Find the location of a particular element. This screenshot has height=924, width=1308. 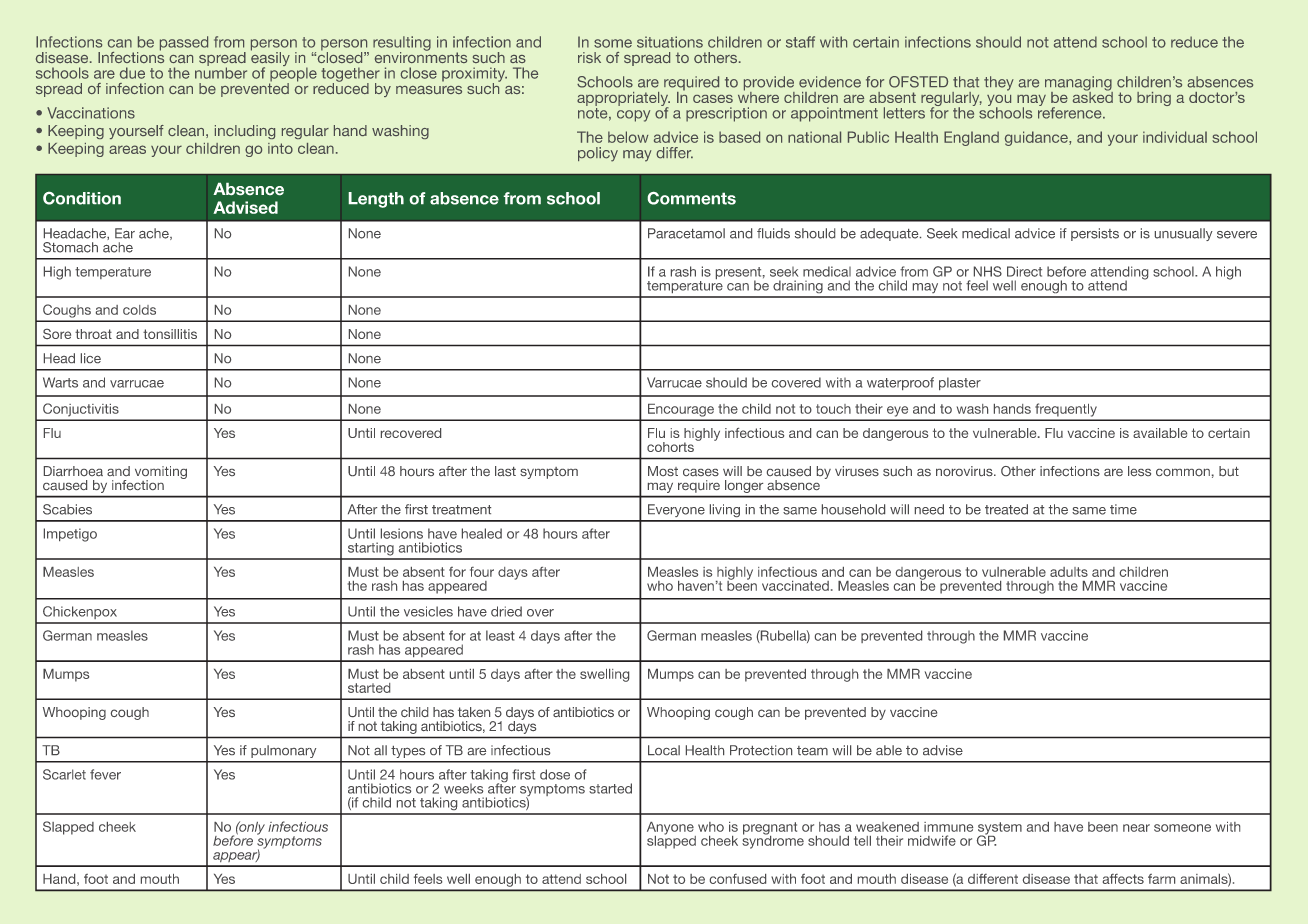

risk is located at coordinates (589, 57).
